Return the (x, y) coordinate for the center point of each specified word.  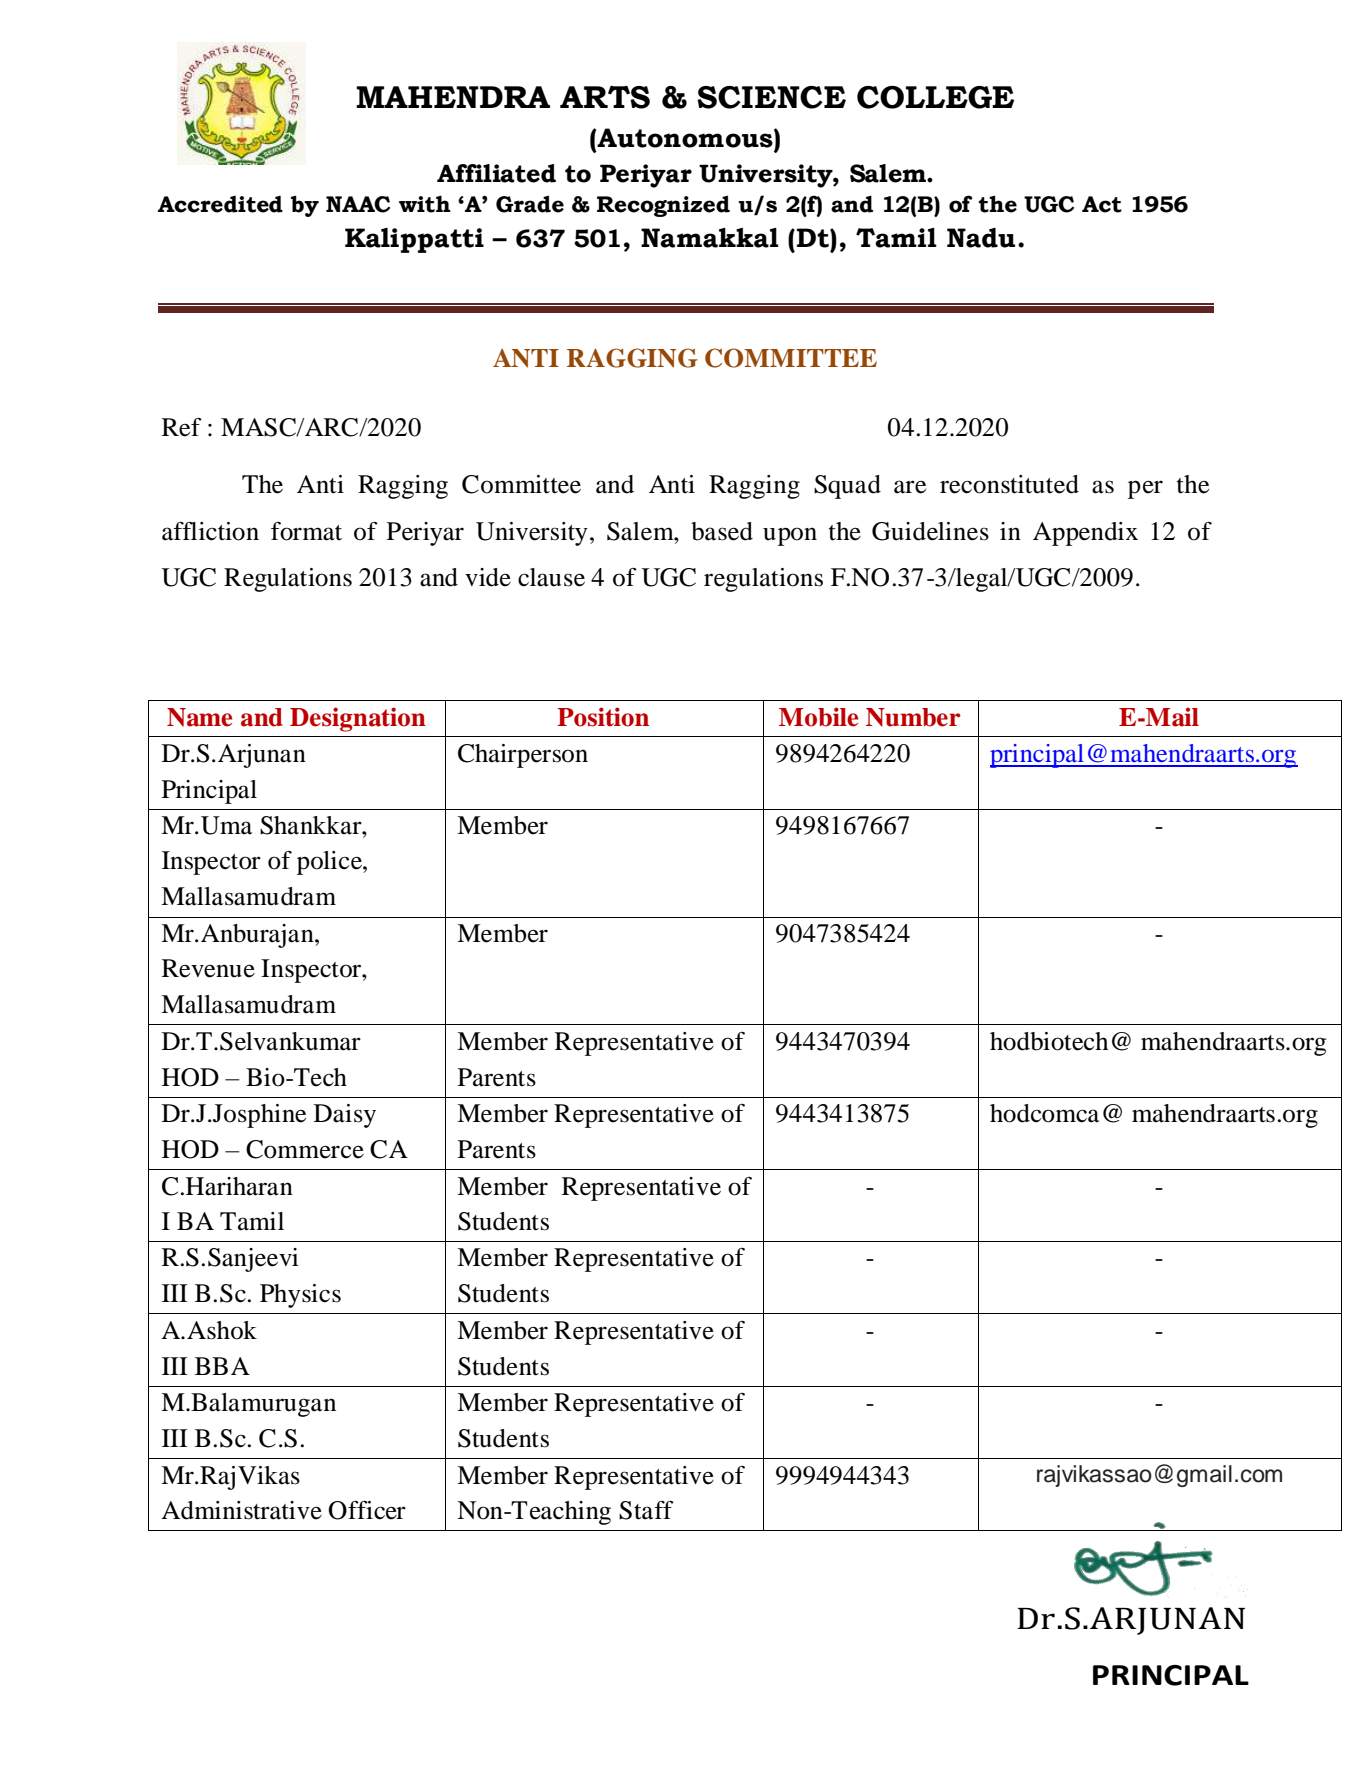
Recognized (663, 206)
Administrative (241, 1510)
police (330, 863)
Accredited (220, 204)
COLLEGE (935, 97)
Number (913, 717)
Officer (367, 1510)
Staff (646, 1510)
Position (603, 717)
